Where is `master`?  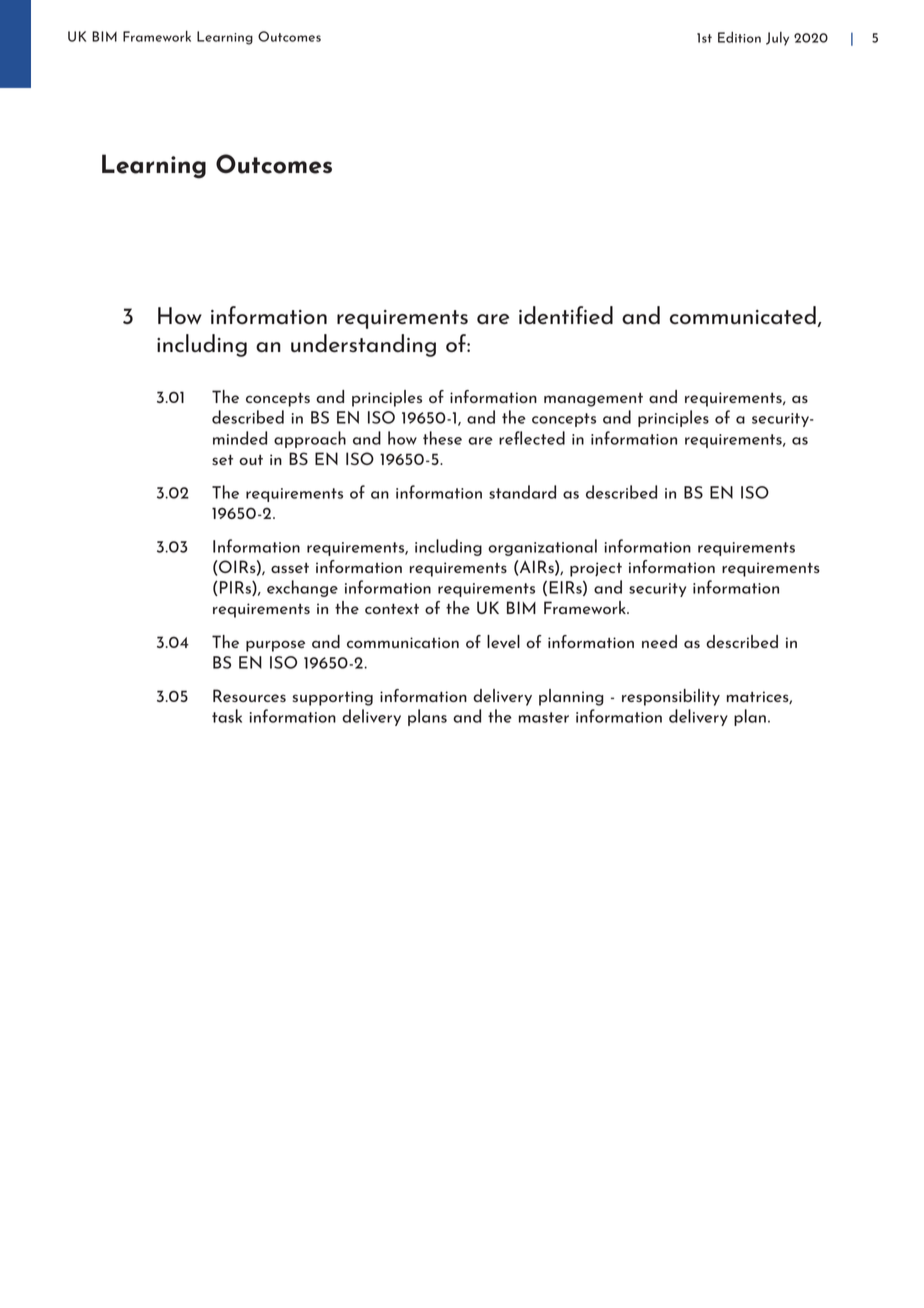
master is located at coordinates (544, 717).
